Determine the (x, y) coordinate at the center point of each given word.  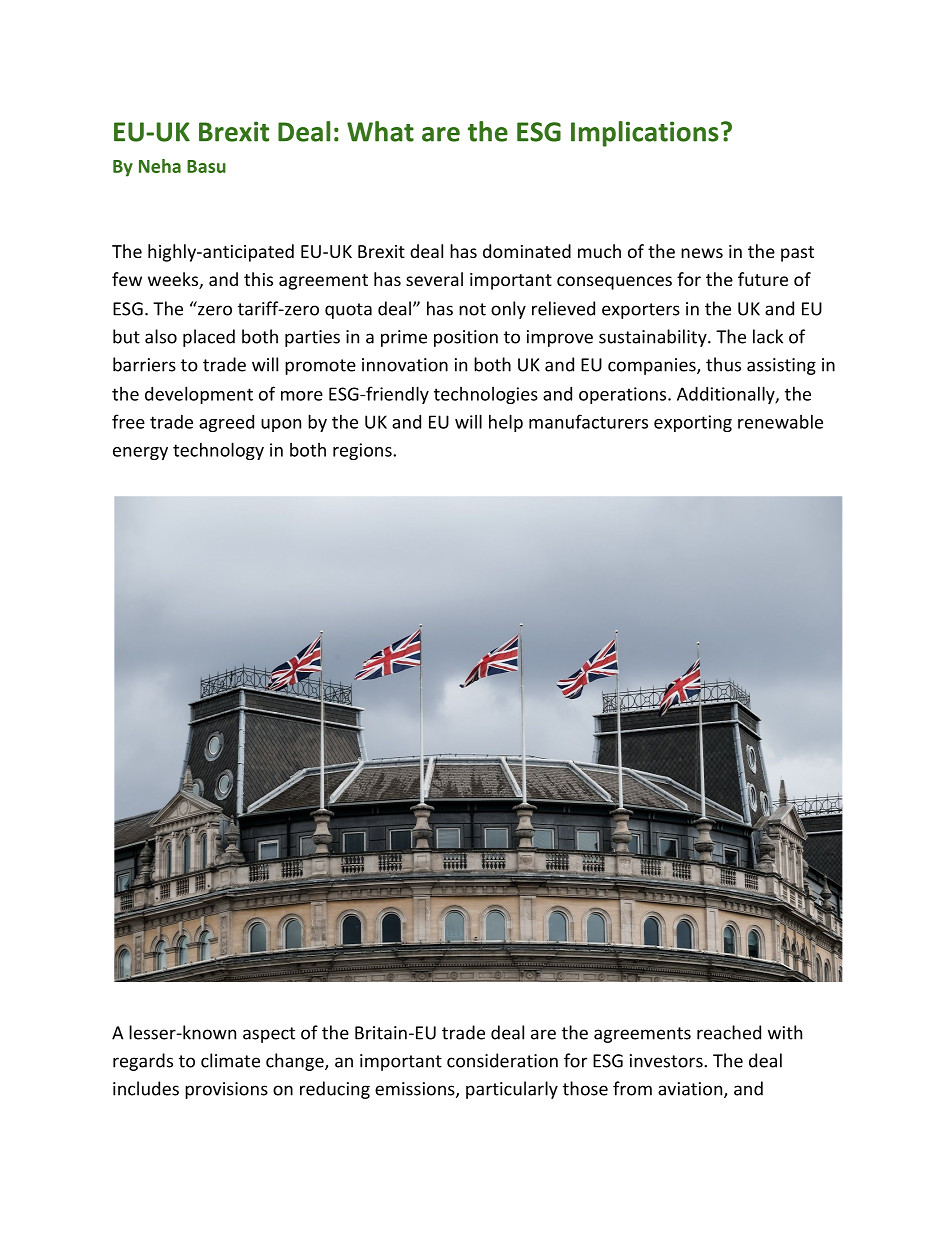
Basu (206, 166)
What (380, 131)
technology (218, 451)
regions (363, 451)
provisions (226, 1090)
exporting (693, 423)
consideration (502, 1060)
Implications (645, 134)
